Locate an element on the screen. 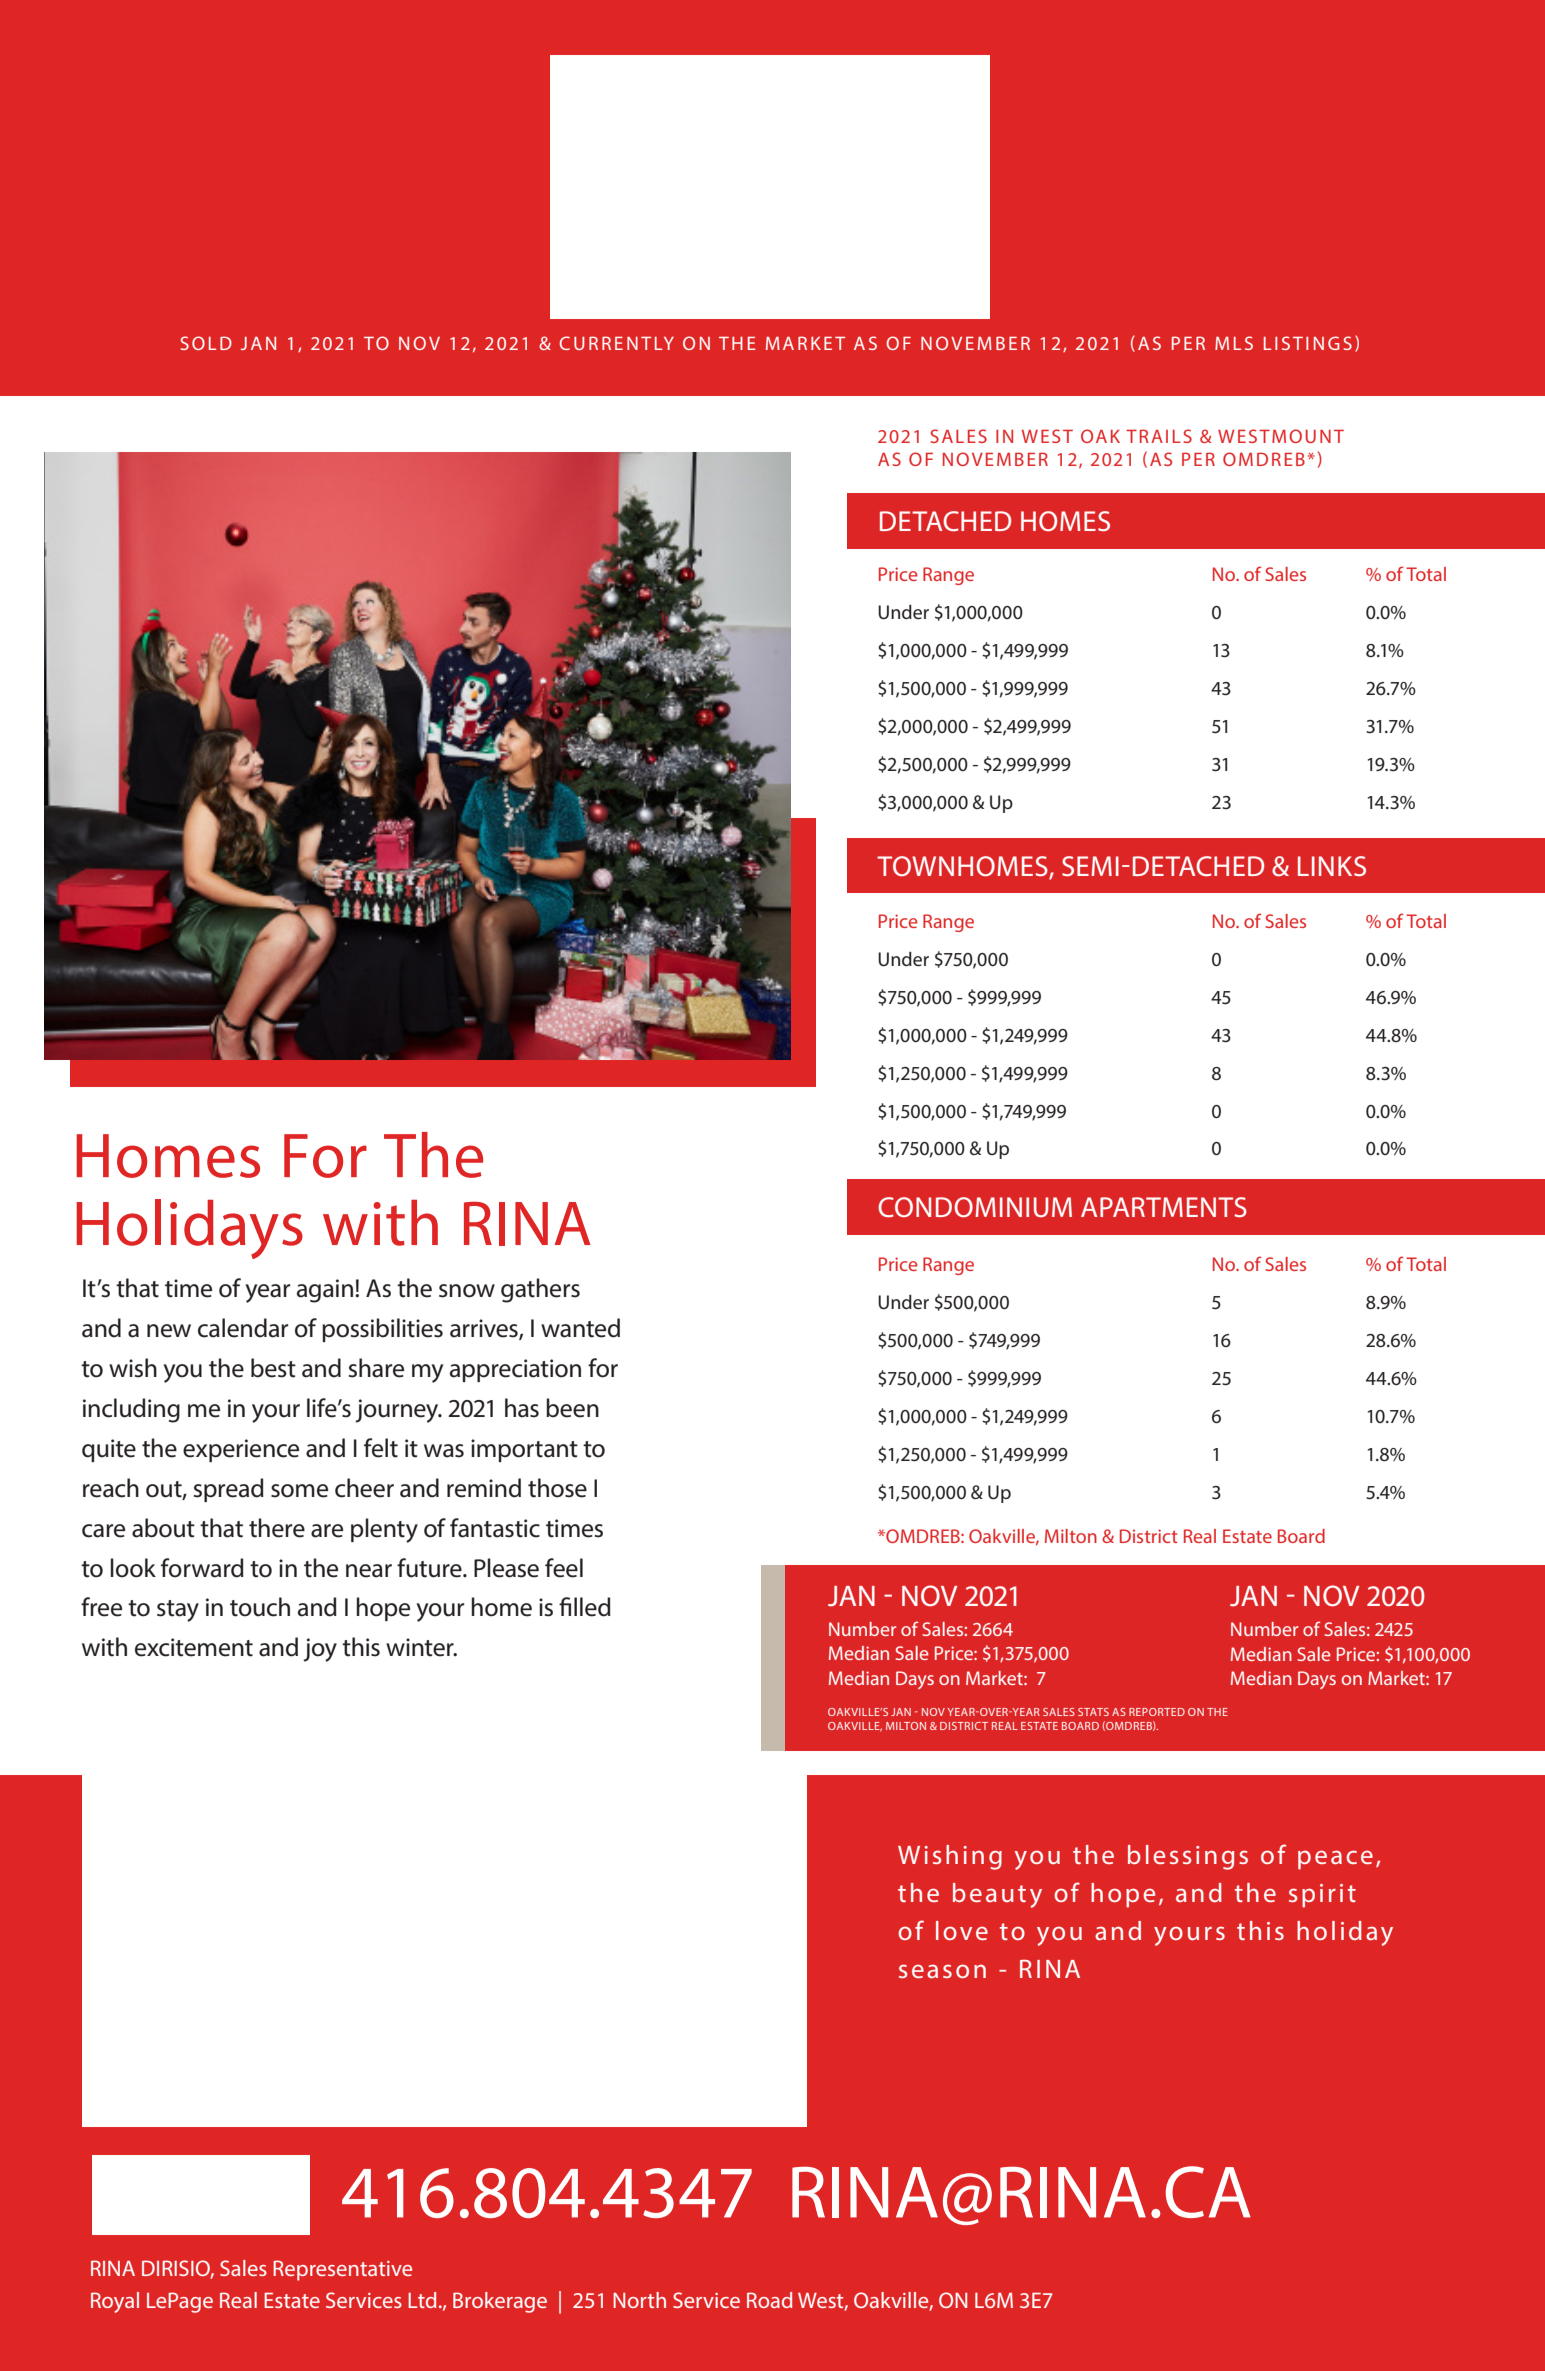 Image resolution: width=1545 pixels, height=2371 pixels. CONDOMINIUM is located at coordinates (975, 1207).
